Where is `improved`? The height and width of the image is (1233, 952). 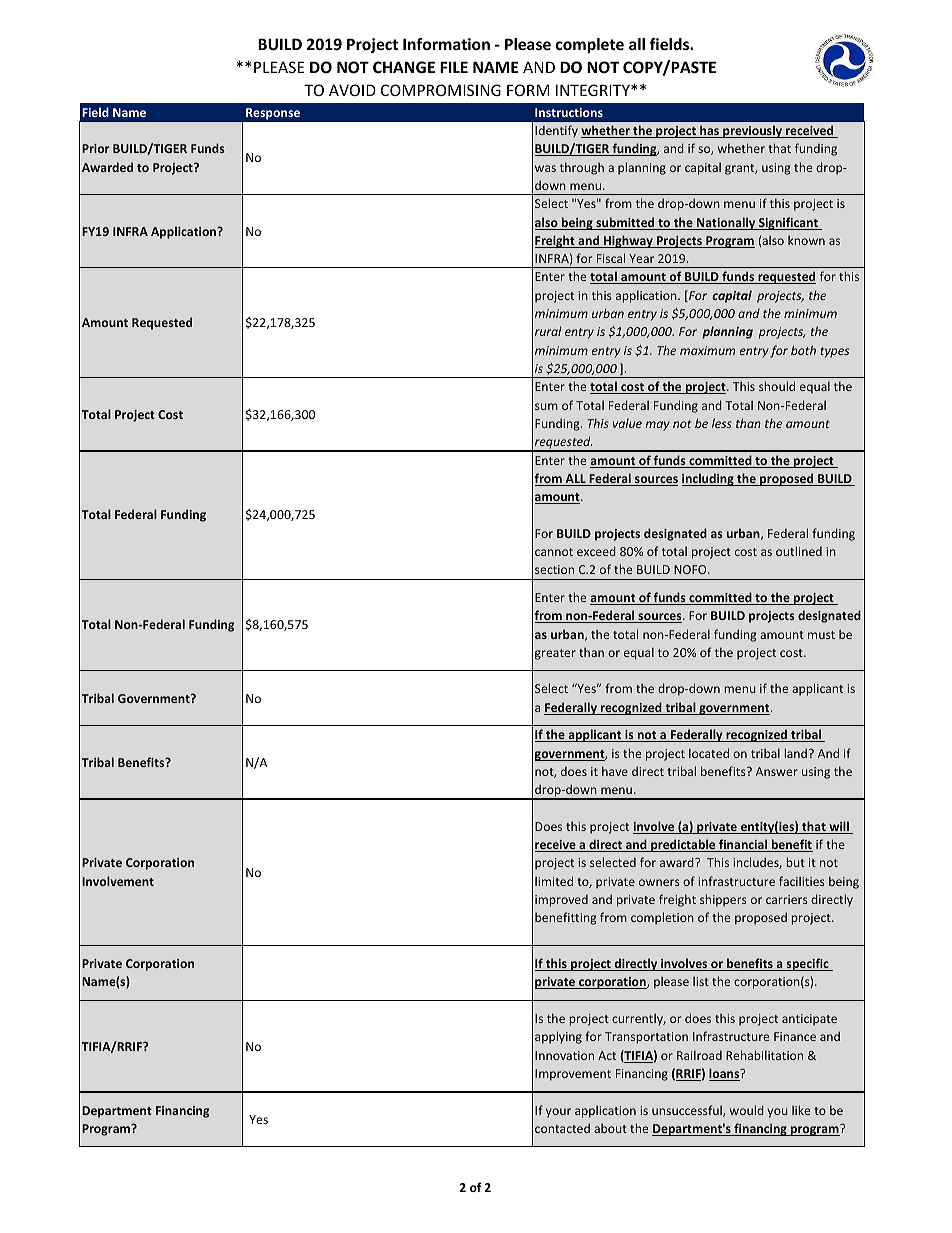
improved is located at coordinates (561, 901).
